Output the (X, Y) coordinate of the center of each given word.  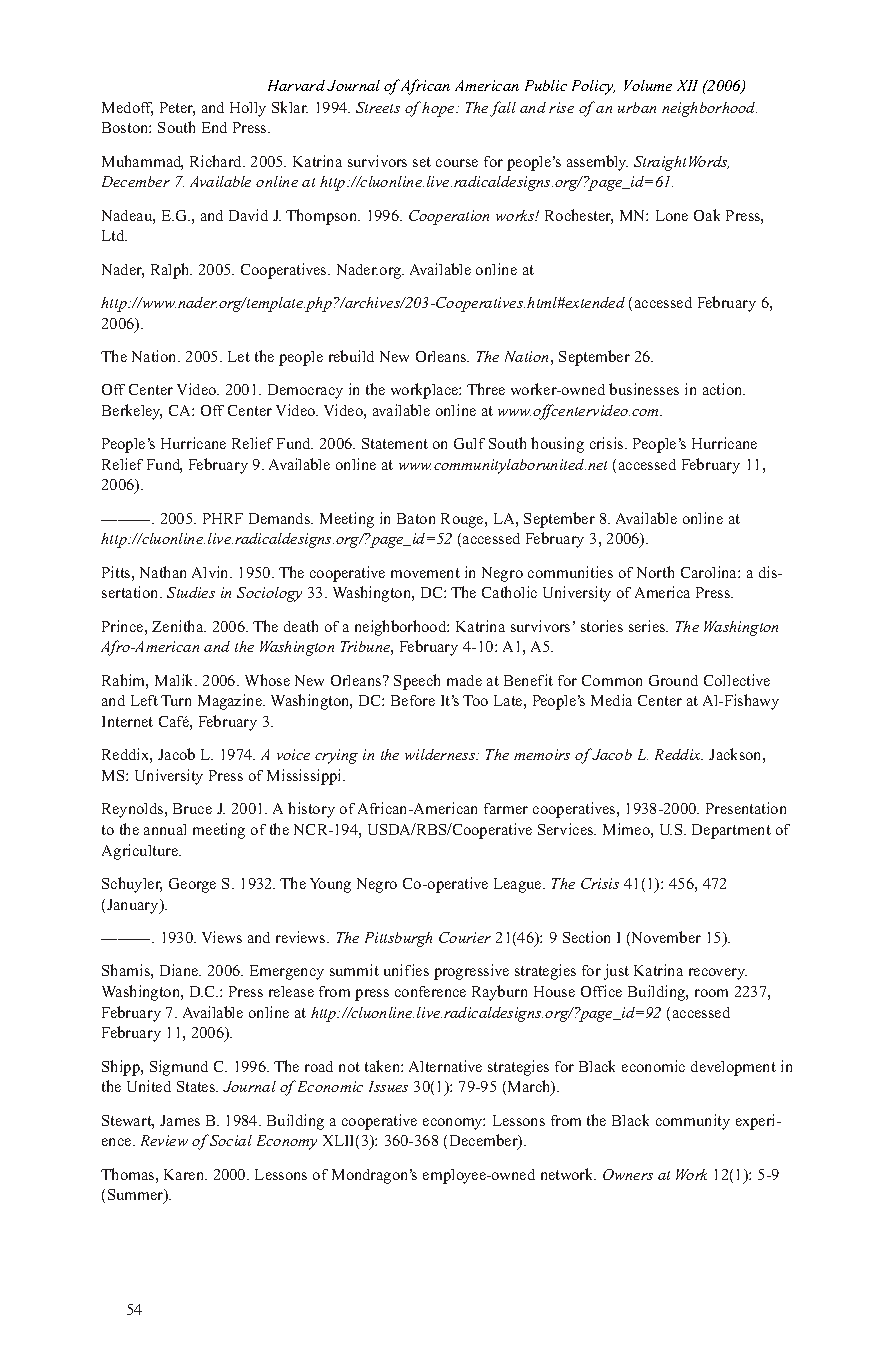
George (192, 885)
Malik (176, 680)
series (648, 626)
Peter (177, 109)
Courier (465, 937)
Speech (417, 682)
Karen (185, 1174)
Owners (628, 1174)
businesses (644, 389)
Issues (388, 1086)
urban (637, 107)
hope (439, 109)
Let (239, 356)
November (665, 938)
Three (486, 389)
